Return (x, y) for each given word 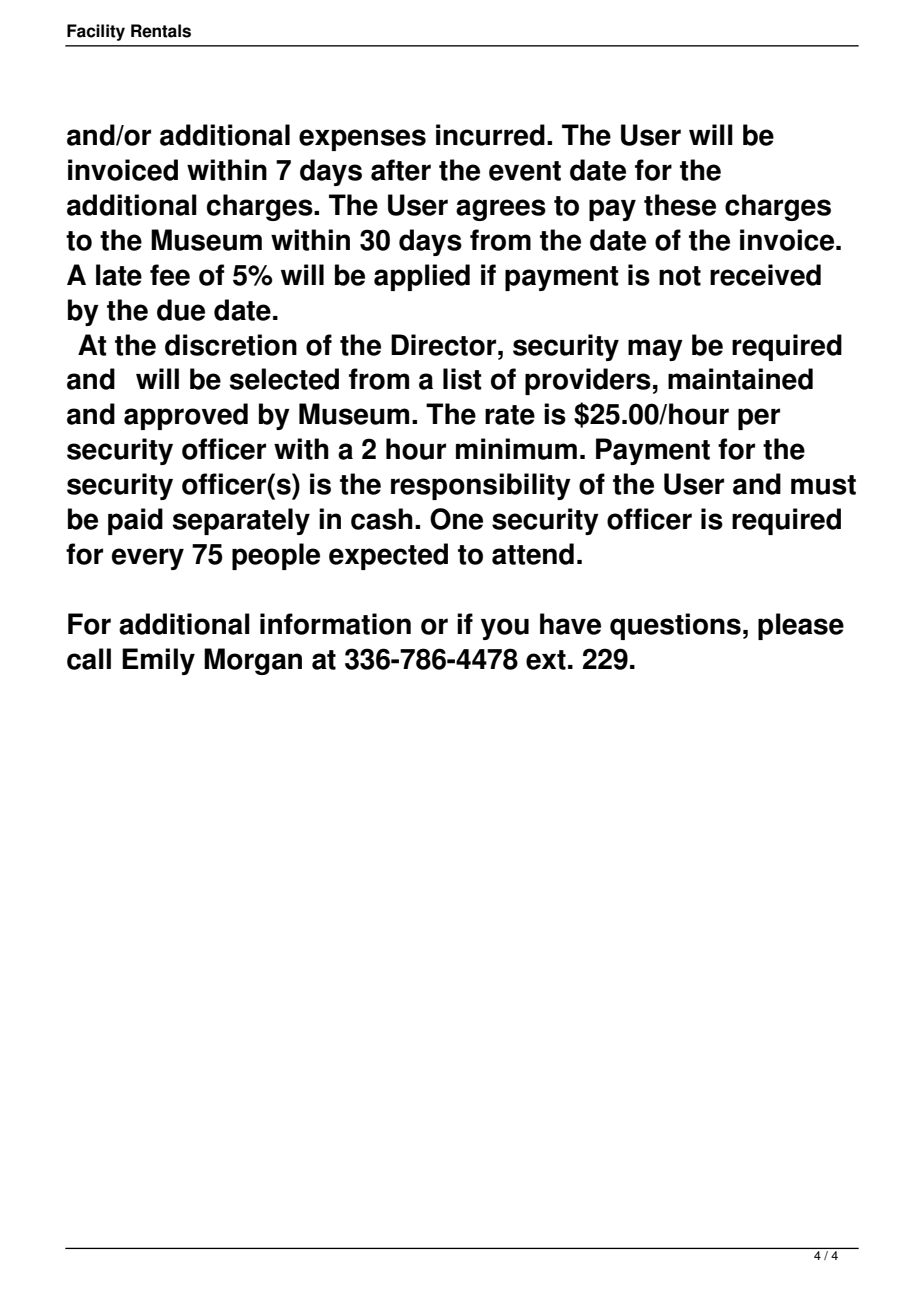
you (505, 629)
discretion (231, 345)
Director (445, 345)
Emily (158, 661)
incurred (490, 135)
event (525, 171)
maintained (740, 379)
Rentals (161, 31)
